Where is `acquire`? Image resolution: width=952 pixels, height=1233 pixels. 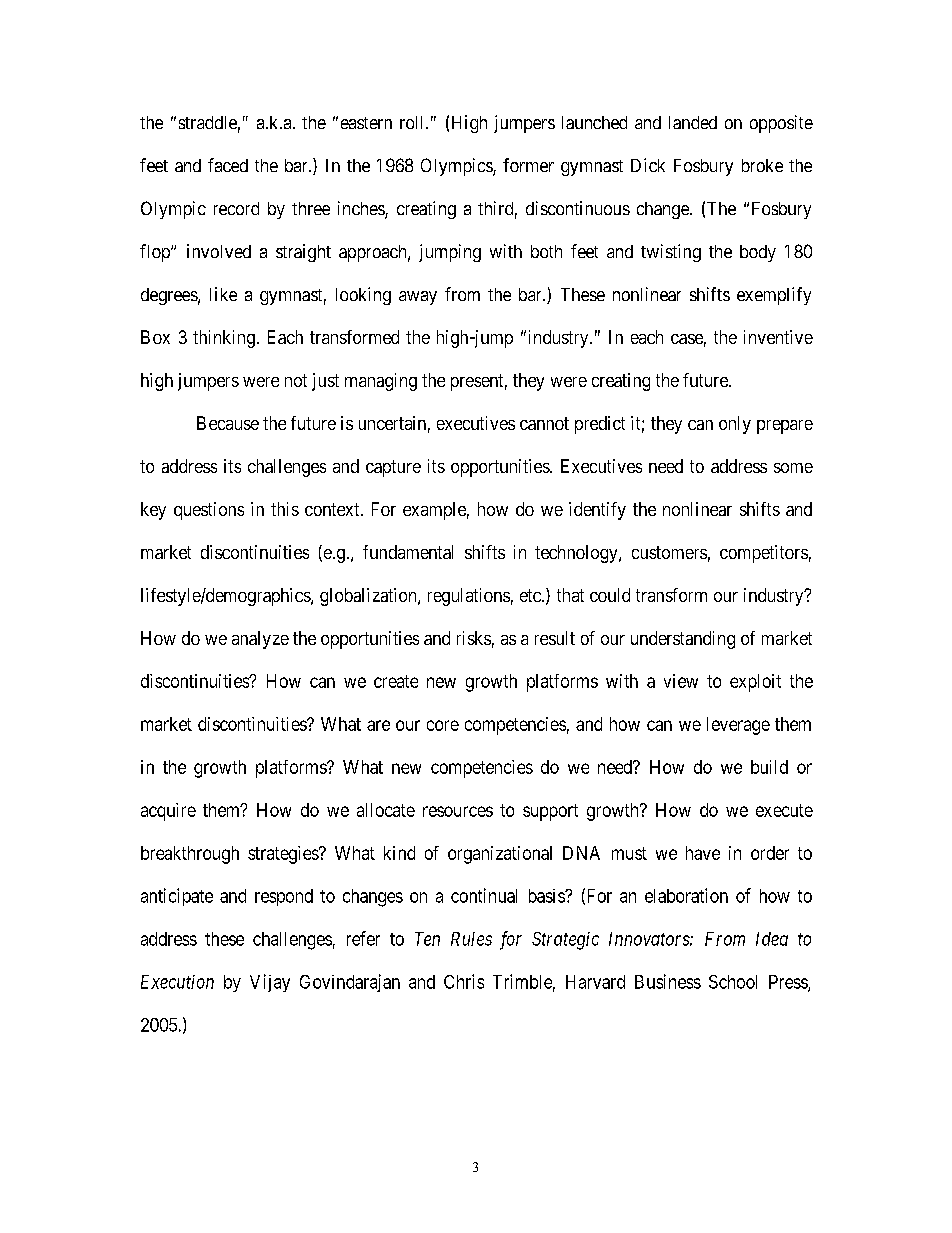 acquire is located at coordinates (168, 812).
